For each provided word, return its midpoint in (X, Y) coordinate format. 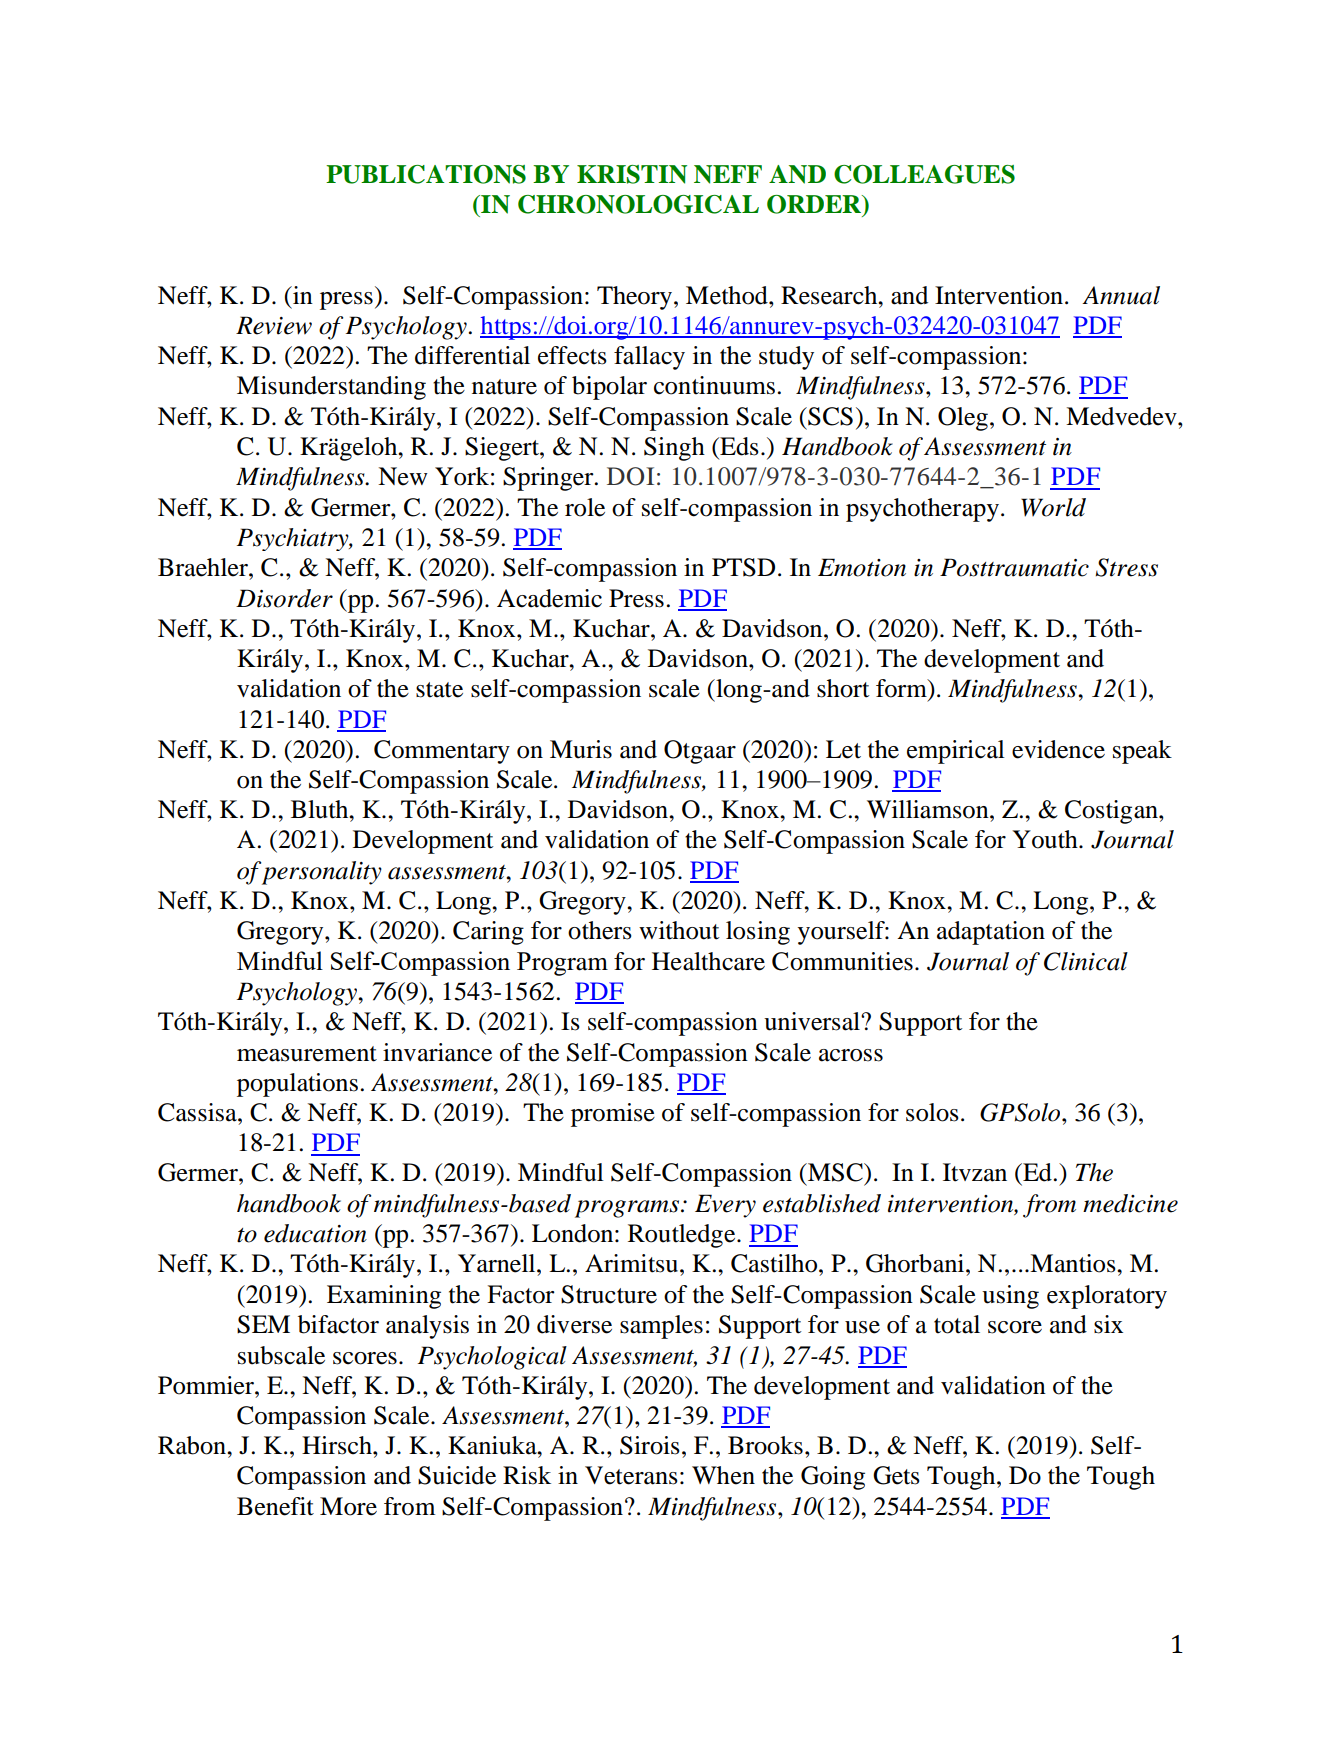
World (1053, 507)
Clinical (1086, 961)
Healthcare (708, 961)
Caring (488, 933)
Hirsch (338, 1445)
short (843, 688)
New (403, 476)
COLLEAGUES (924, 174)
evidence (1058, 749)
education (315, 1233)
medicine (1130, 1203)
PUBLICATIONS (426, 174)
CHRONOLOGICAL (638, 204)
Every (725, 1206)
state (439, 690)
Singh (674, 449)
